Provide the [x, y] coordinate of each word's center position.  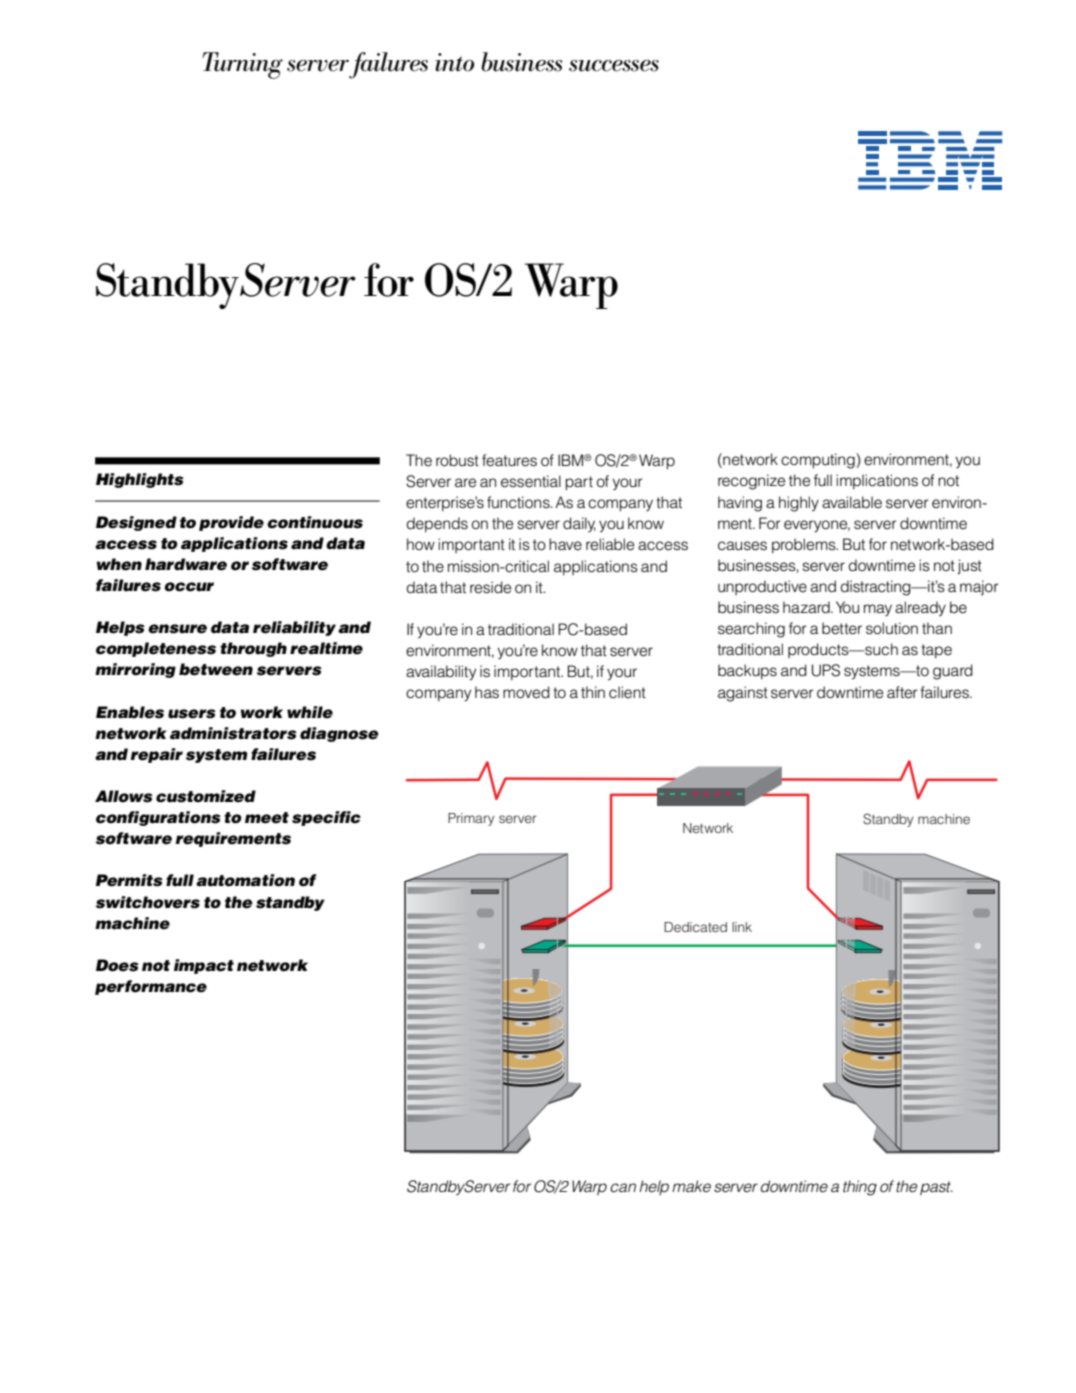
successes [614, 66]
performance [151, 987]
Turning [242, 65]
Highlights [140, 480]
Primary [471, 819]
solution [892, 628]
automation [245, 880]
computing [819, 461]
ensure [177, 629]
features [509, 460]
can [623, 1188]
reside [490, 587]
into [454, 62]
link [742, 927]
